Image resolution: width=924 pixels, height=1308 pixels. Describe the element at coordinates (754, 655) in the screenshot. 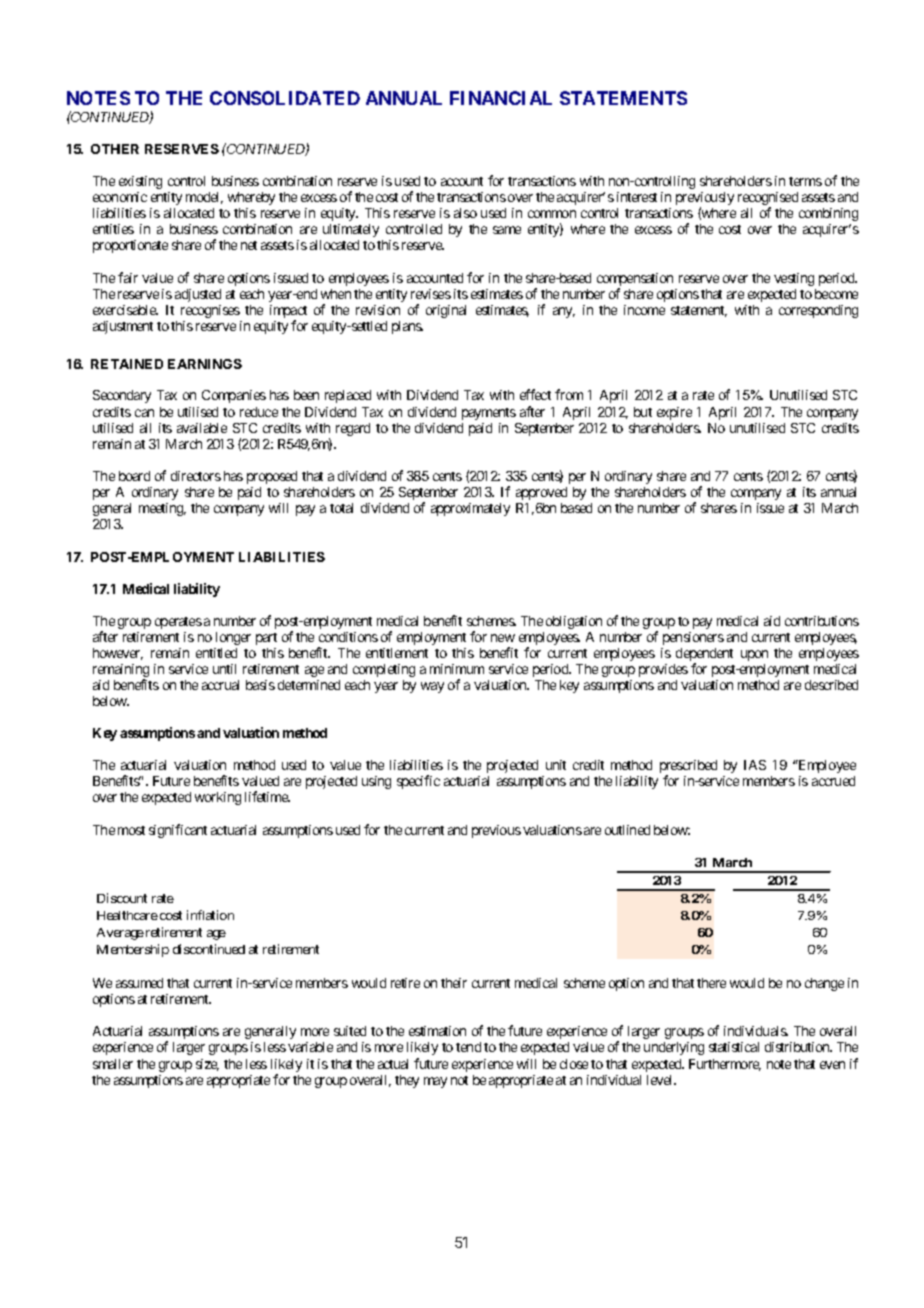

I see `upon` at that location.
